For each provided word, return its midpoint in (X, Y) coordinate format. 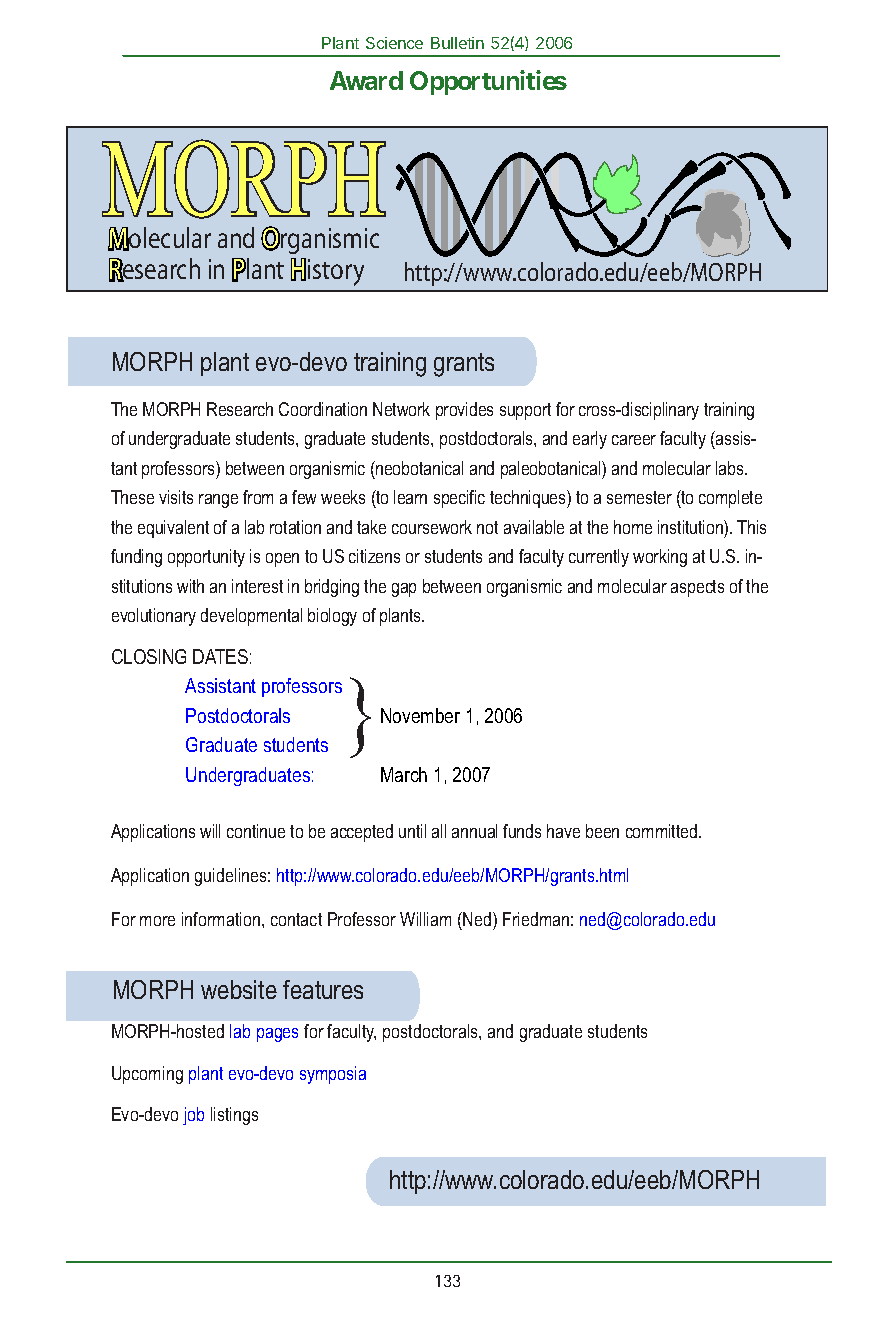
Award (366, 80)
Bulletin (457, 43)
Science (394, 43)
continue (256, 831)
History (327, 272)
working (660, 558)
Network (401, 409)
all (439, 831)
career (634, 440)
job (193, 1116)
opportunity (206, 558)
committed (663, 831)
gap (404, 590)
